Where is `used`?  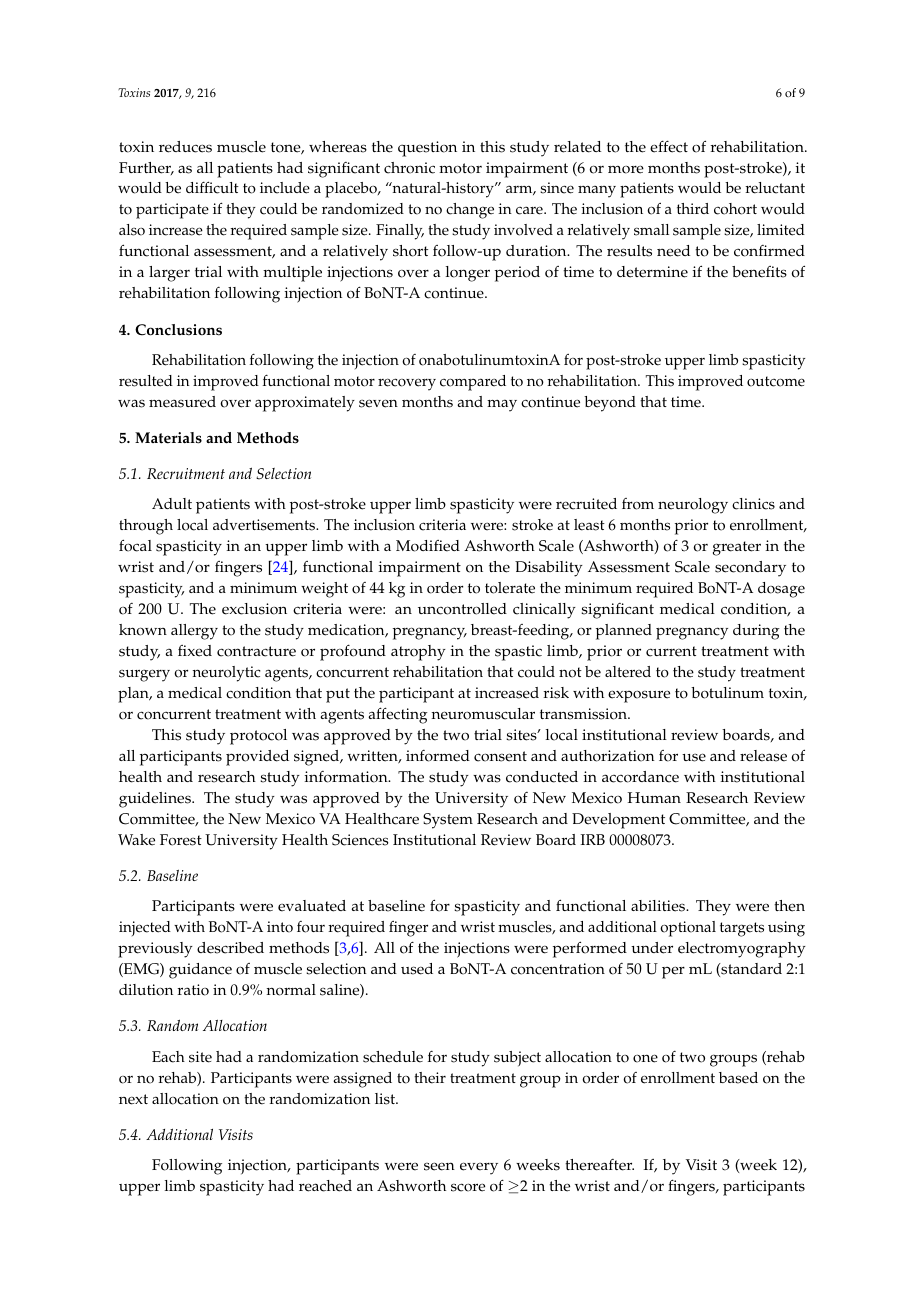 used is located at coordinates (417, 969).
